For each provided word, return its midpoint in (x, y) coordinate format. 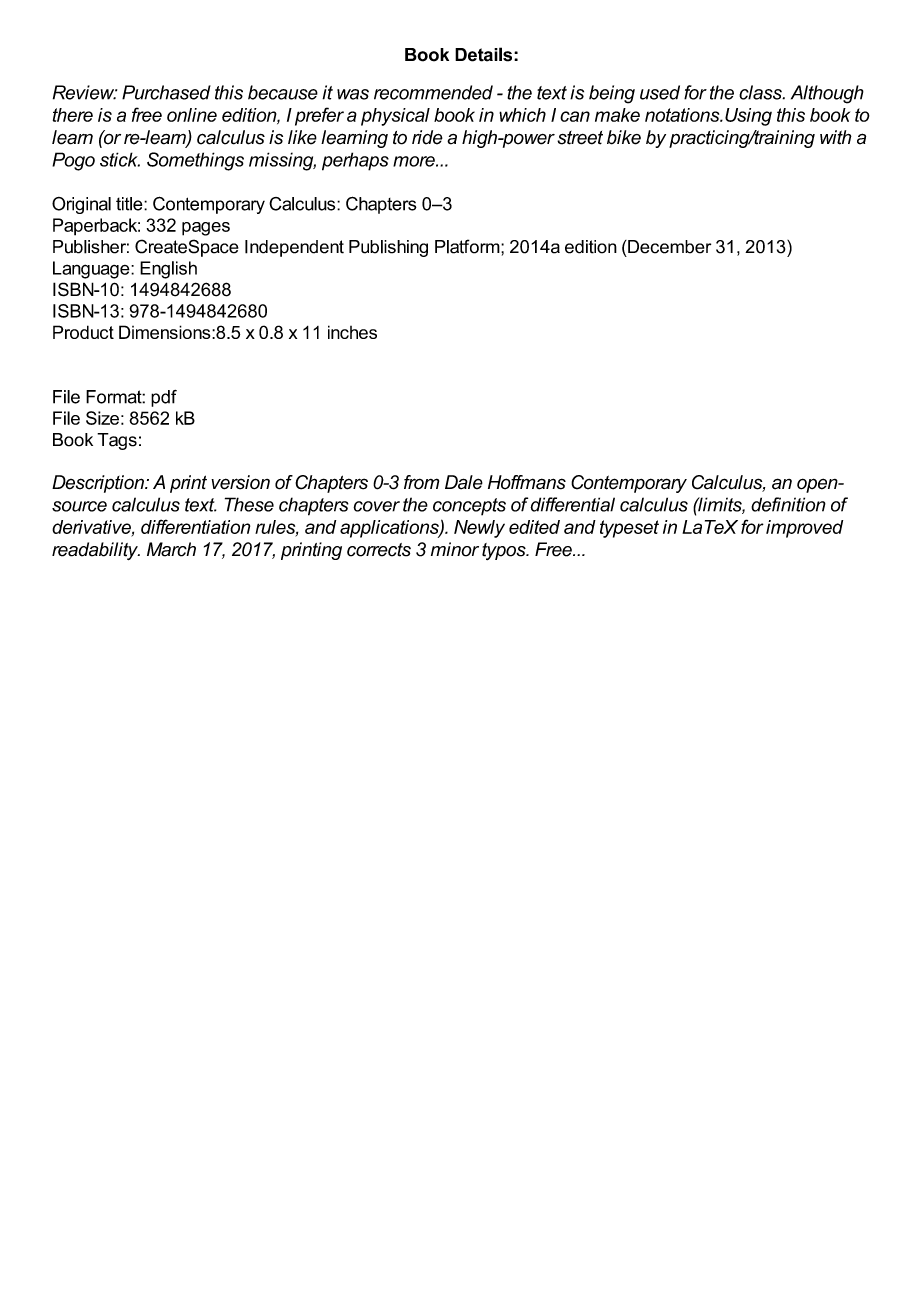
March (171, 549)
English (168, 270)
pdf (164, 398)
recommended (433, 92)
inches (352, 332)
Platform (468, 246)
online (192, 115)
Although (827, 94)
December (668, 247)
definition (788, 504)
